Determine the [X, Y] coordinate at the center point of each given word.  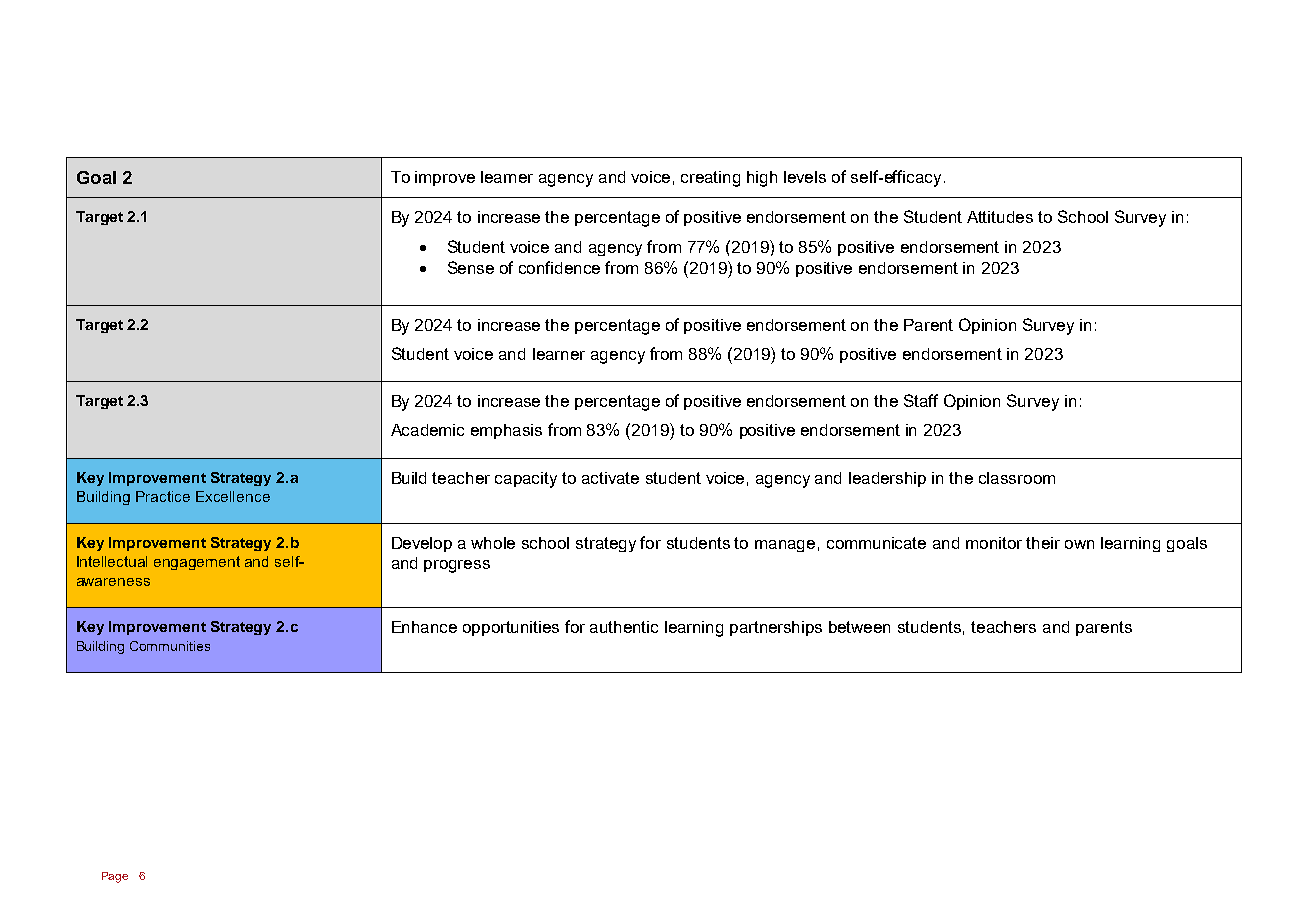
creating [710, 179]
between [859, 627]
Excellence [233, 496]
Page [115, 877]
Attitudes [1000, 217]
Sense [471, 267]
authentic [624, 627]
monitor [994, 543]
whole [493, 543]
